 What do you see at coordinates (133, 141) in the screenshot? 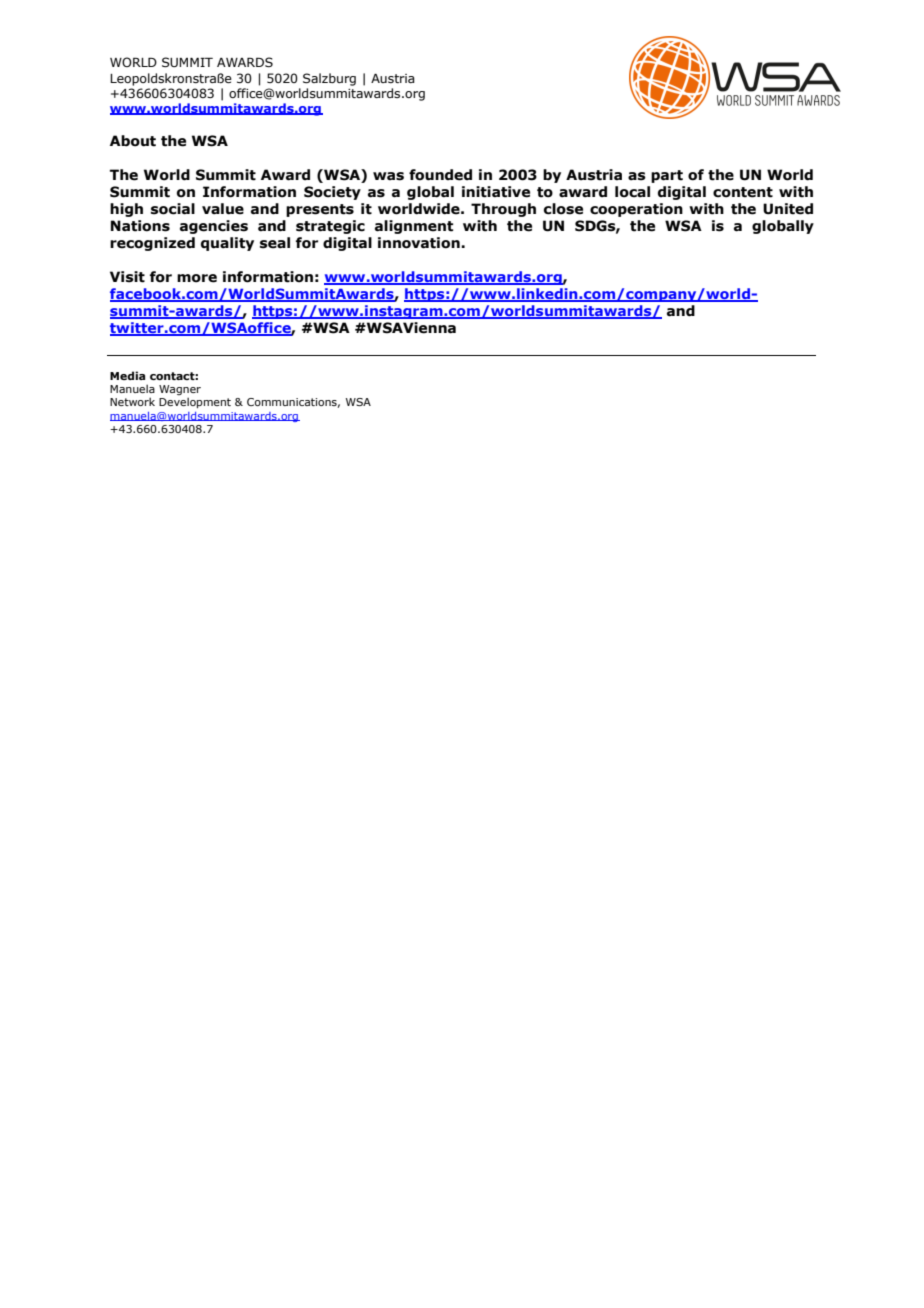
I see `About` at bounding box center [133, 141].
